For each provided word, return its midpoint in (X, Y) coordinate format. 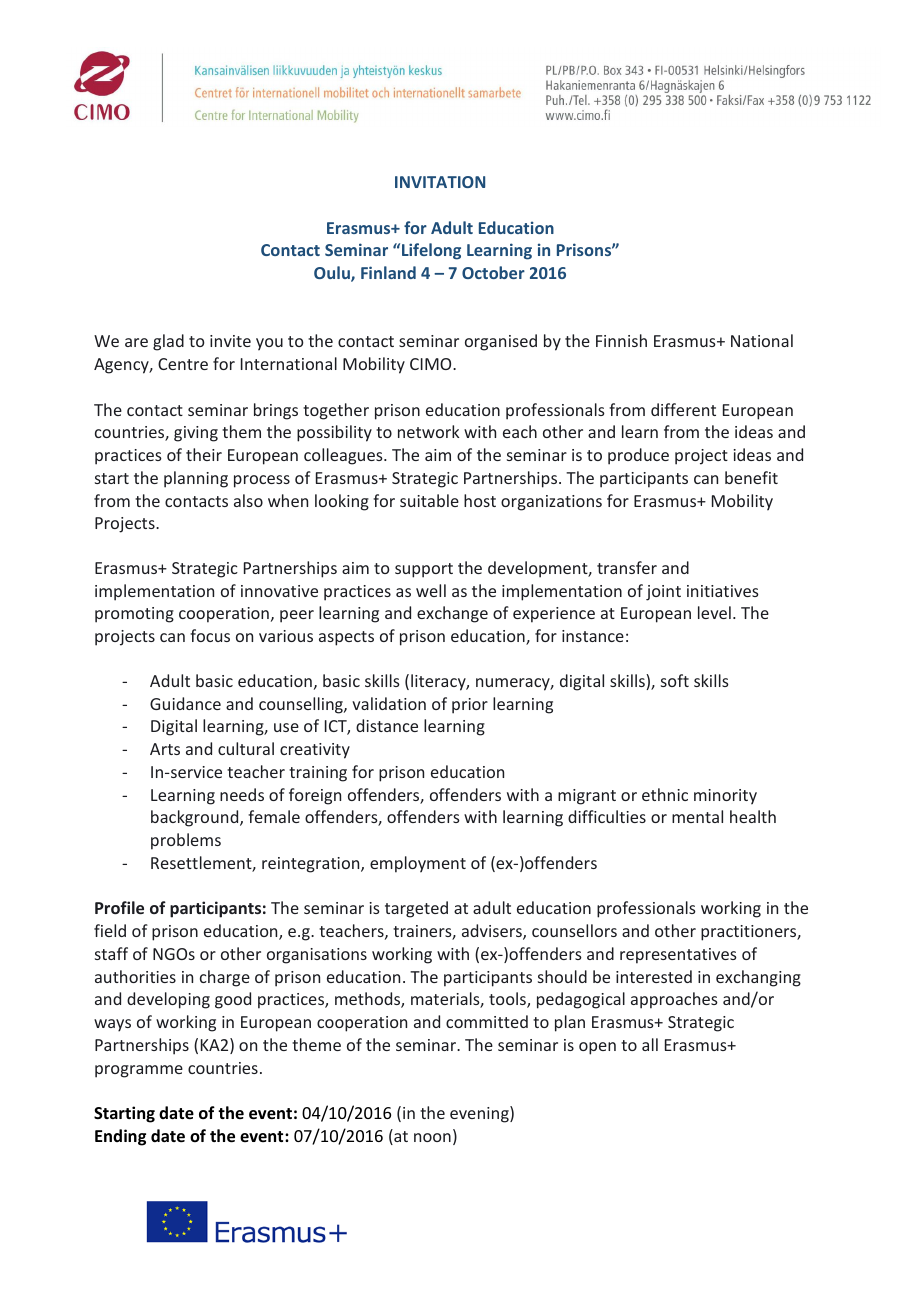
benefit (751, 477)
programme (139, 1071)
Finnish (621, 340)
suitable (429, 500)
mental (697, 816)
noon (432, 1137)
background (196, 818)
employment (418, 864)
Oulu (333, 274)
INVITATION (440, 182)
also (248, 500)
